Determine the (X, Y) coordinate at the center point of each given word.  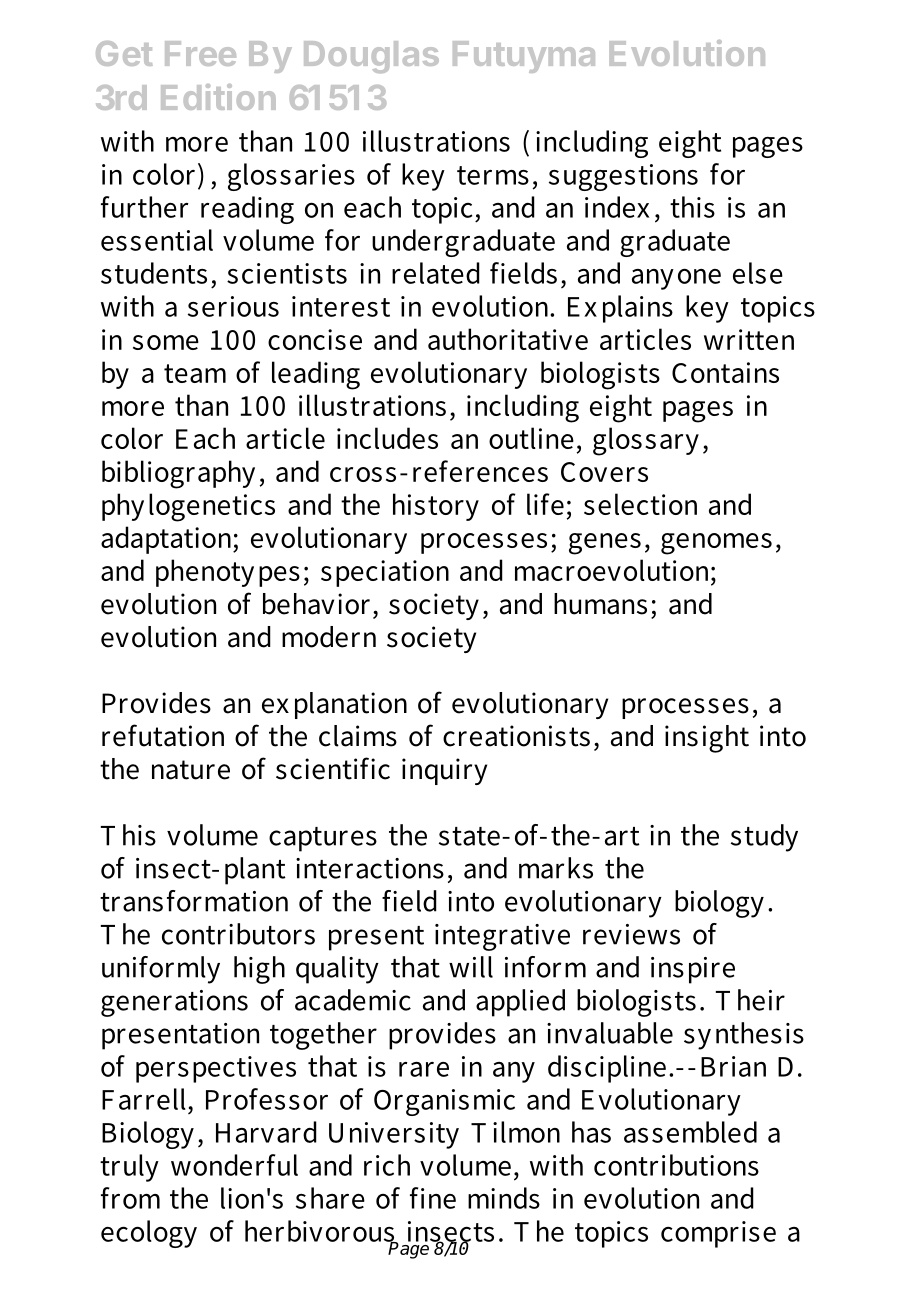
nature (191, 770)
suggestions (623, 177)
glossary (646, 441)
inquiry (444, 771)
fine (433, 1198)
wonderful (234, 1165)
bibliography (178, 474)
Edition (218, 97)
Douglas (371, 57)
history (436, 507)
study (764, 838)
